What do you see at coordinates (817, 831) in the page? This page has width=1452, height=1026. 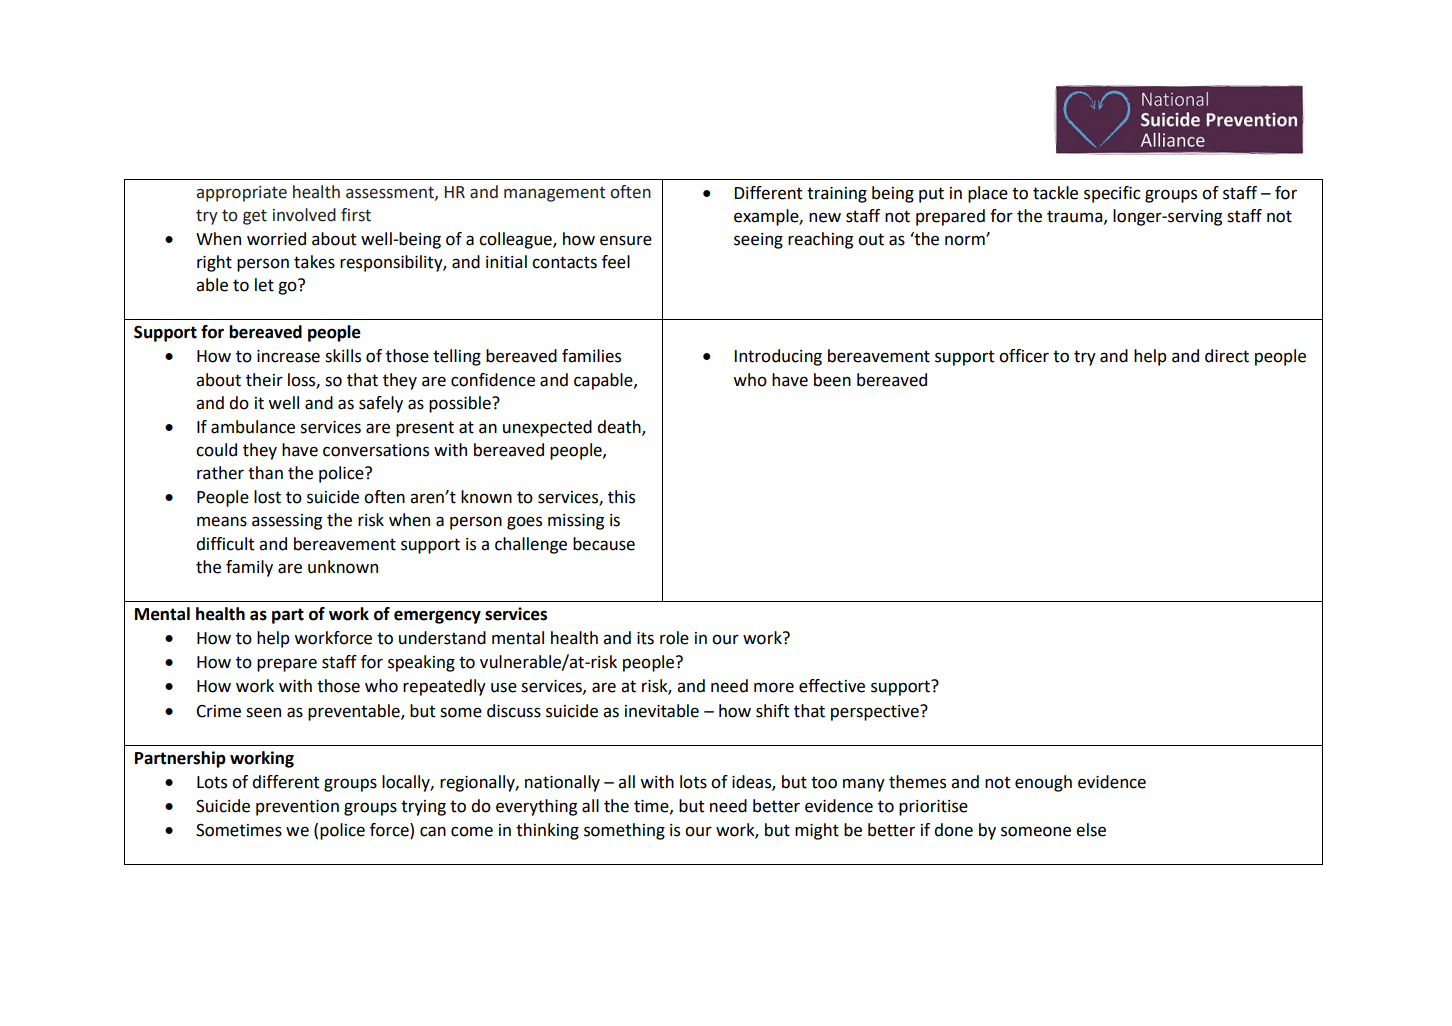 I see `might` at bounding box center [817, 831].
